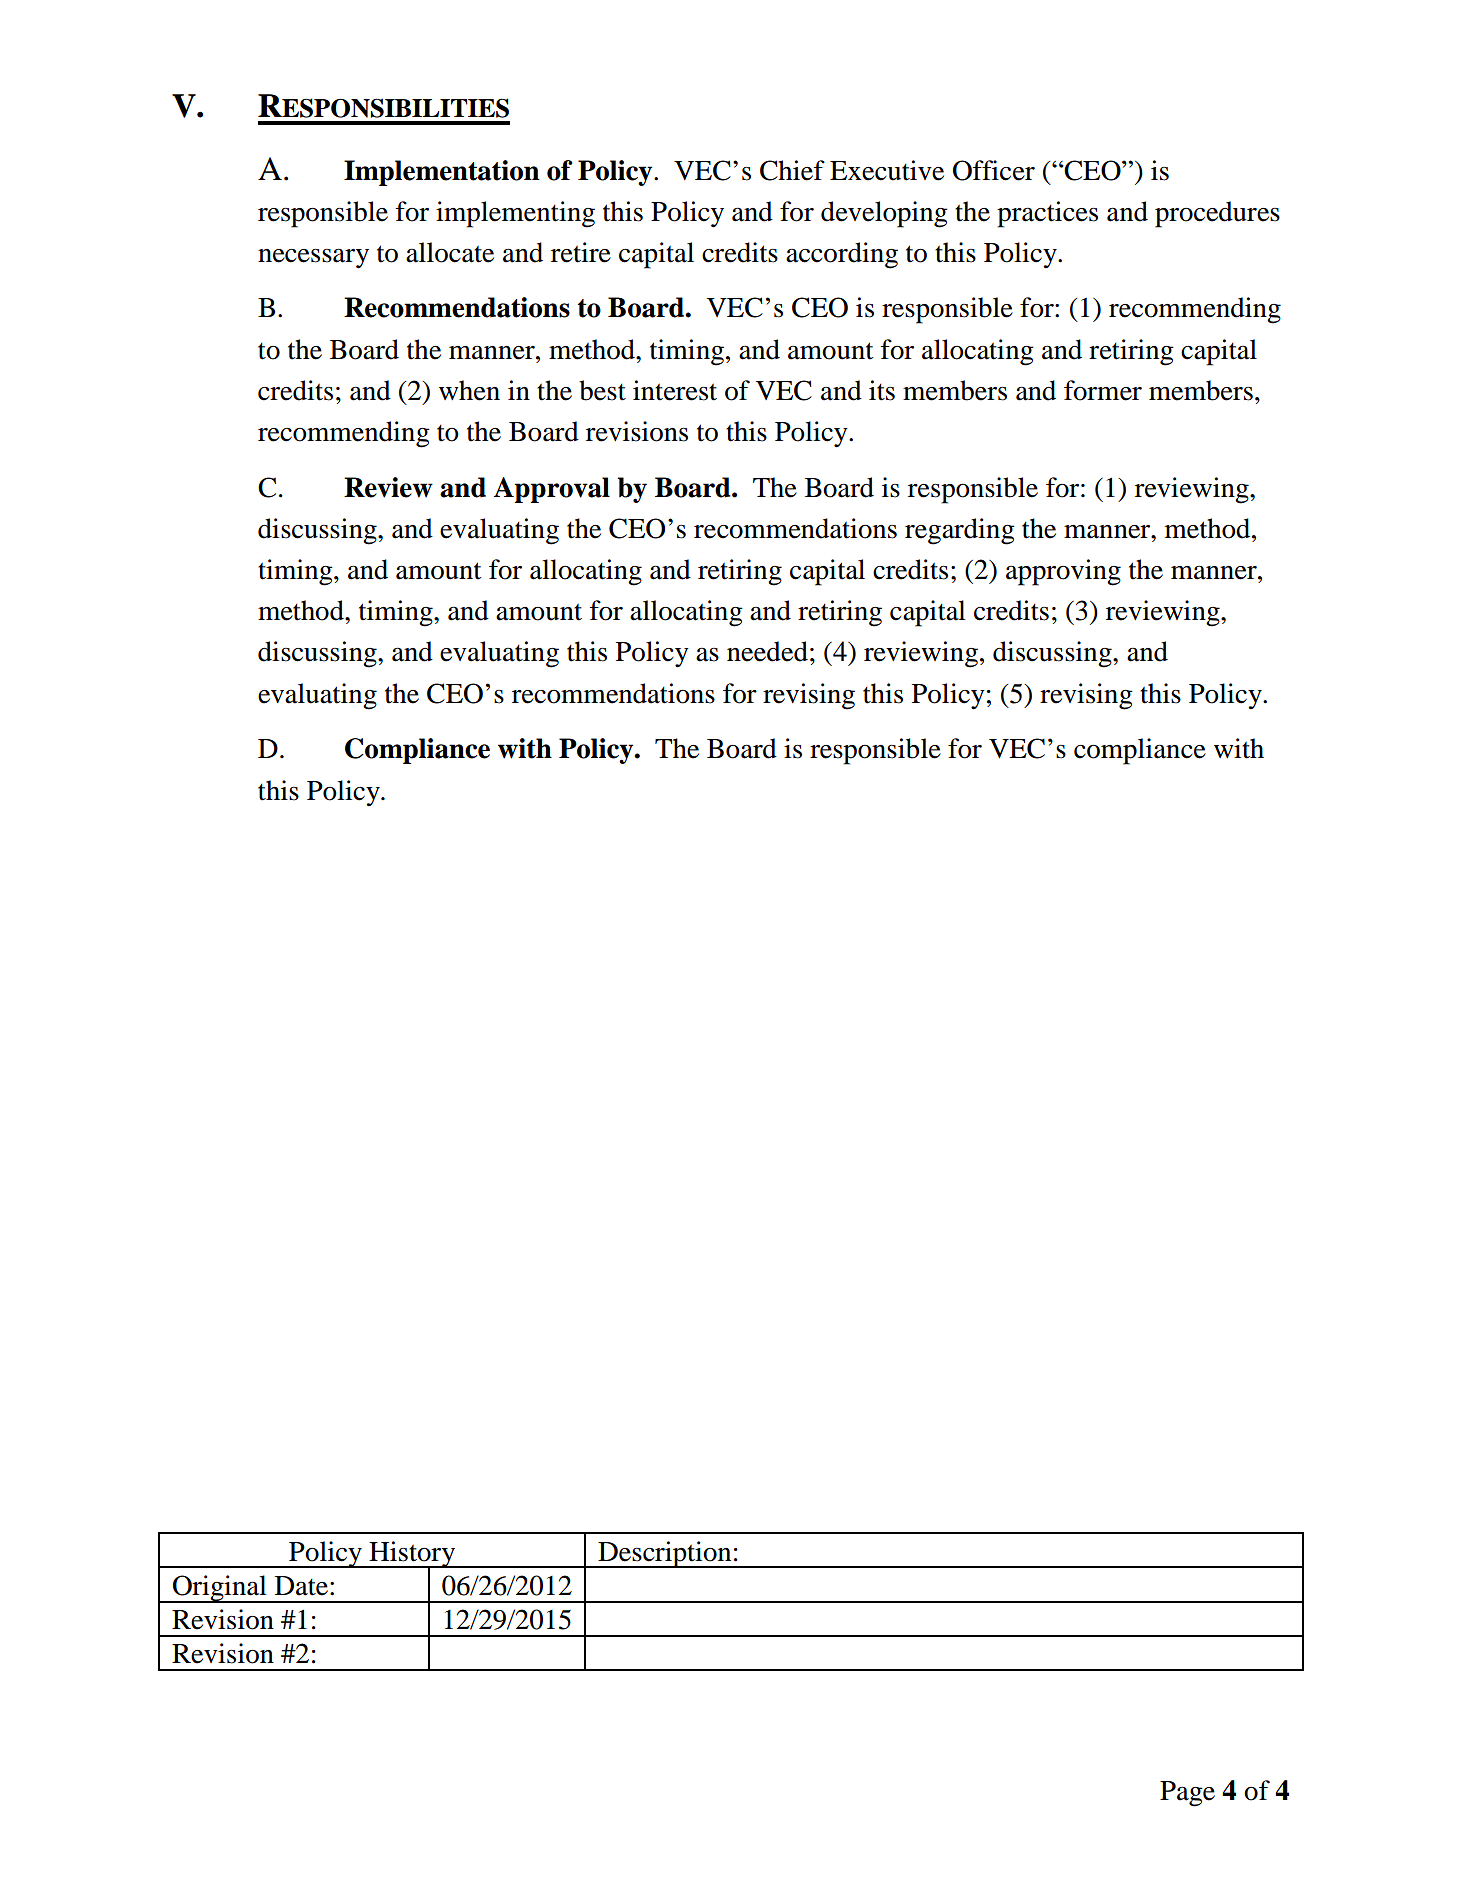 This page has width=1462, height=1892. What do you see at coordinates (767, 651) in the page?
I see `needed` at bounding box center [767, 651].
